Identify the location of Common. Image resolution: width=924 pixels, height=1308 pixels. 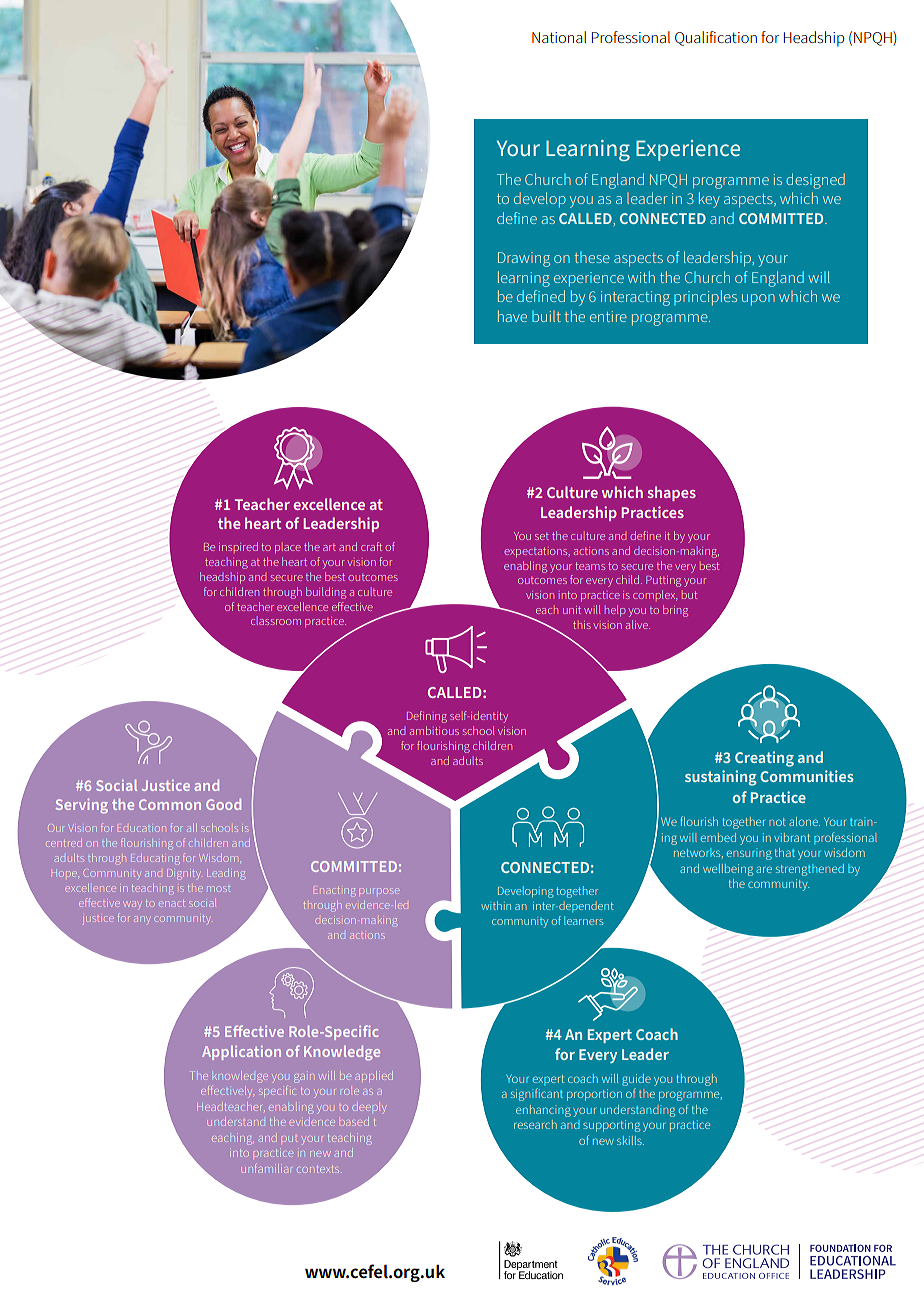
(170, 804).
